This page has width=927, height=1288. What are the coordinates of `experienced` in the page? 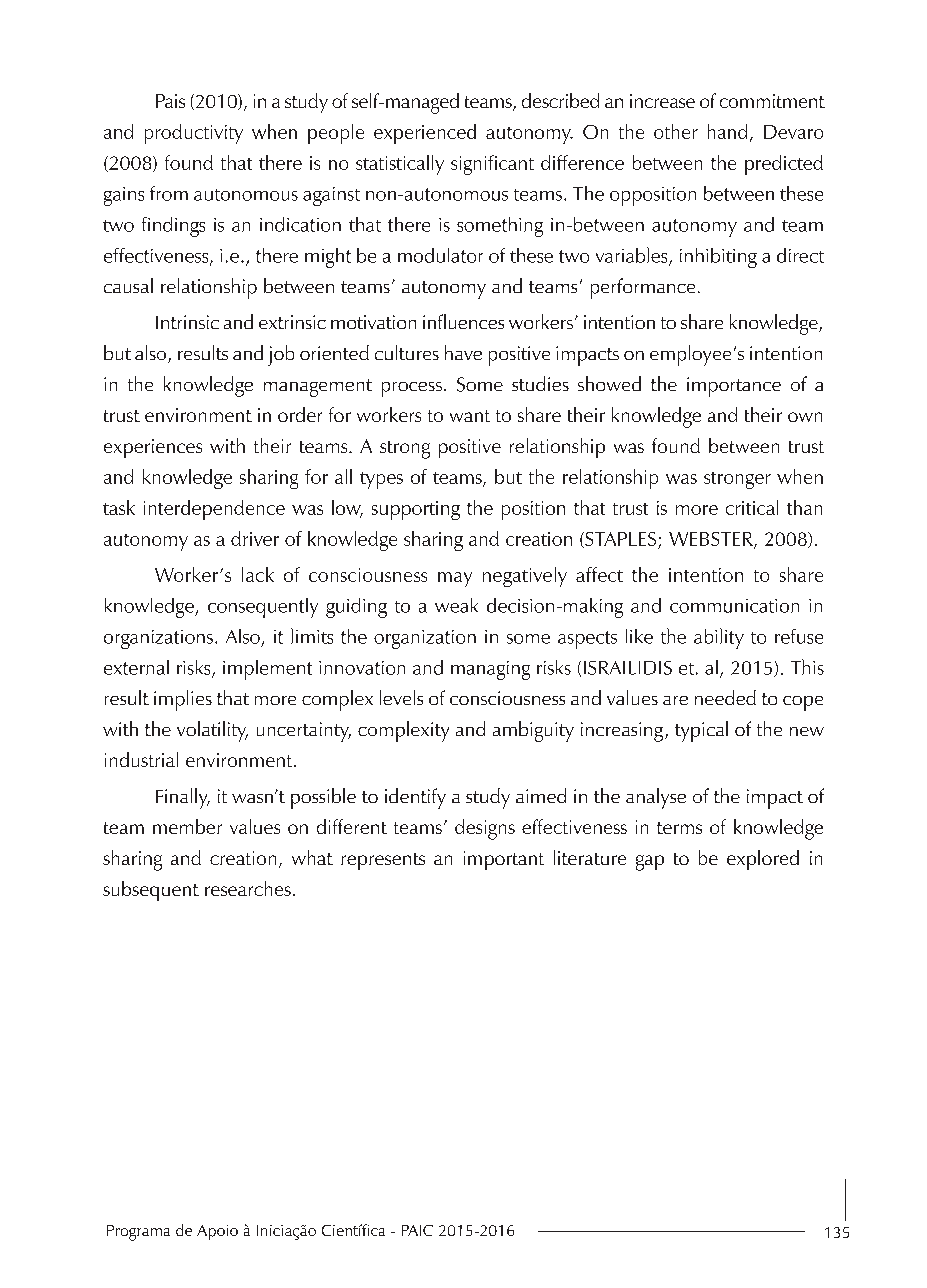 It's located at (425, 134).
